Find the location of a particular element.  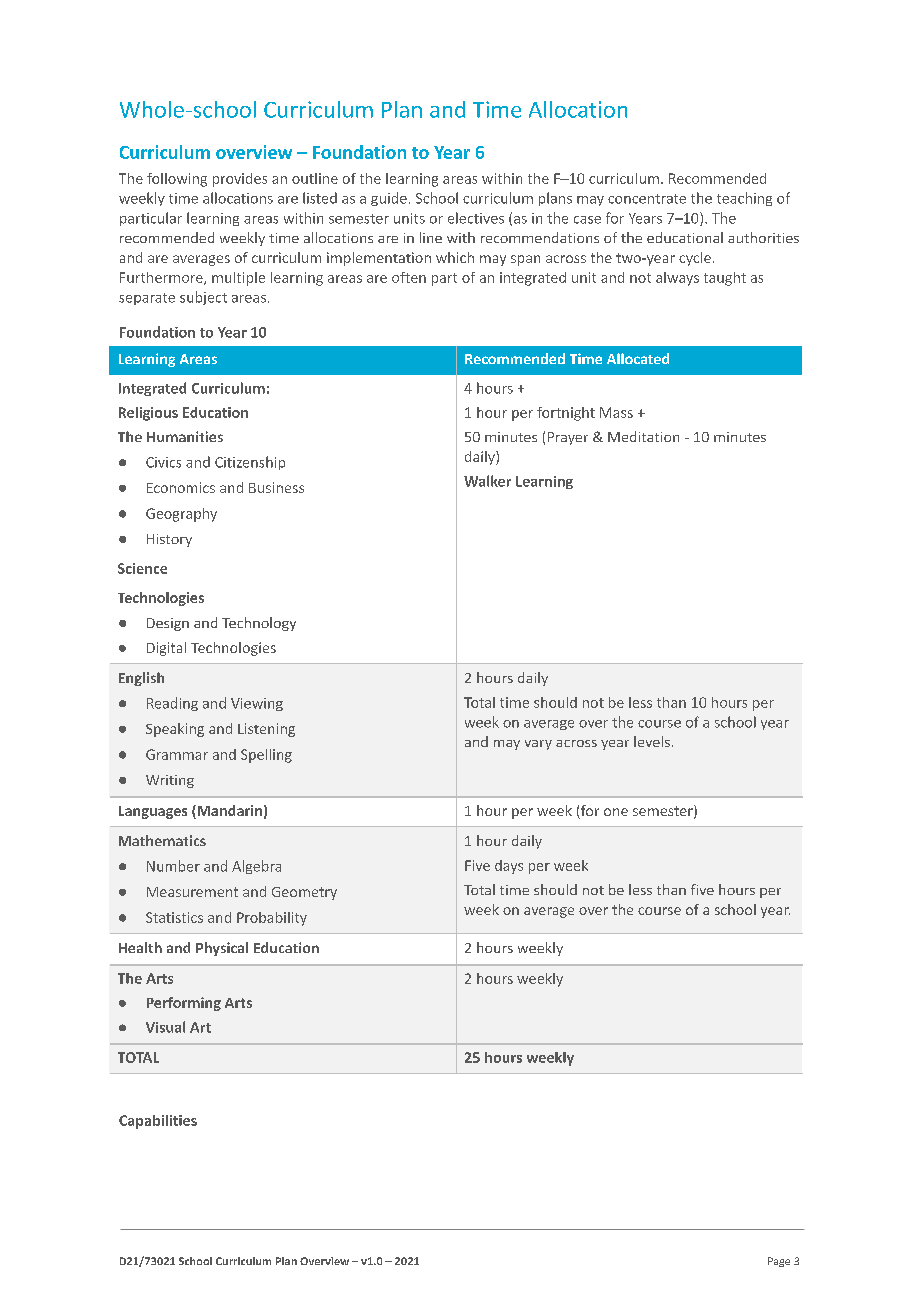

vary is located at coordinates (538, 745).
